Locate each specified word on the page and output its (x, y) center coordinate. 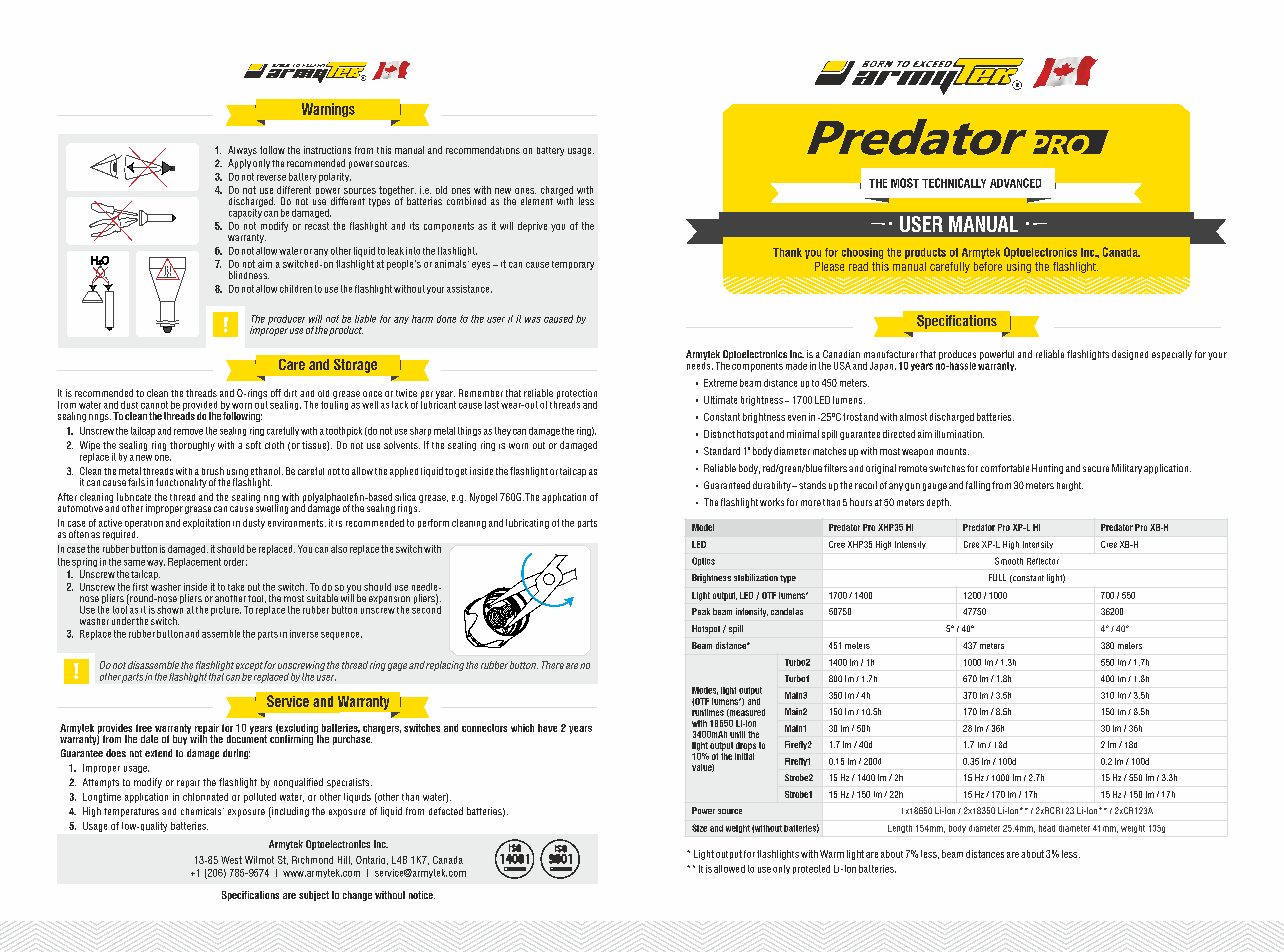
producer (286, 320)
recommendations (483, 150)
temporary (573, 265)
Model (703, 527)
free (144, 728)
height (1070, 486)
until (737, 734)
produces (957, 356)
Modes (705, 691)
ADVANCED (1015, 183)
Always (242, 151)
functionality (181, 483)
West (231, 860)
